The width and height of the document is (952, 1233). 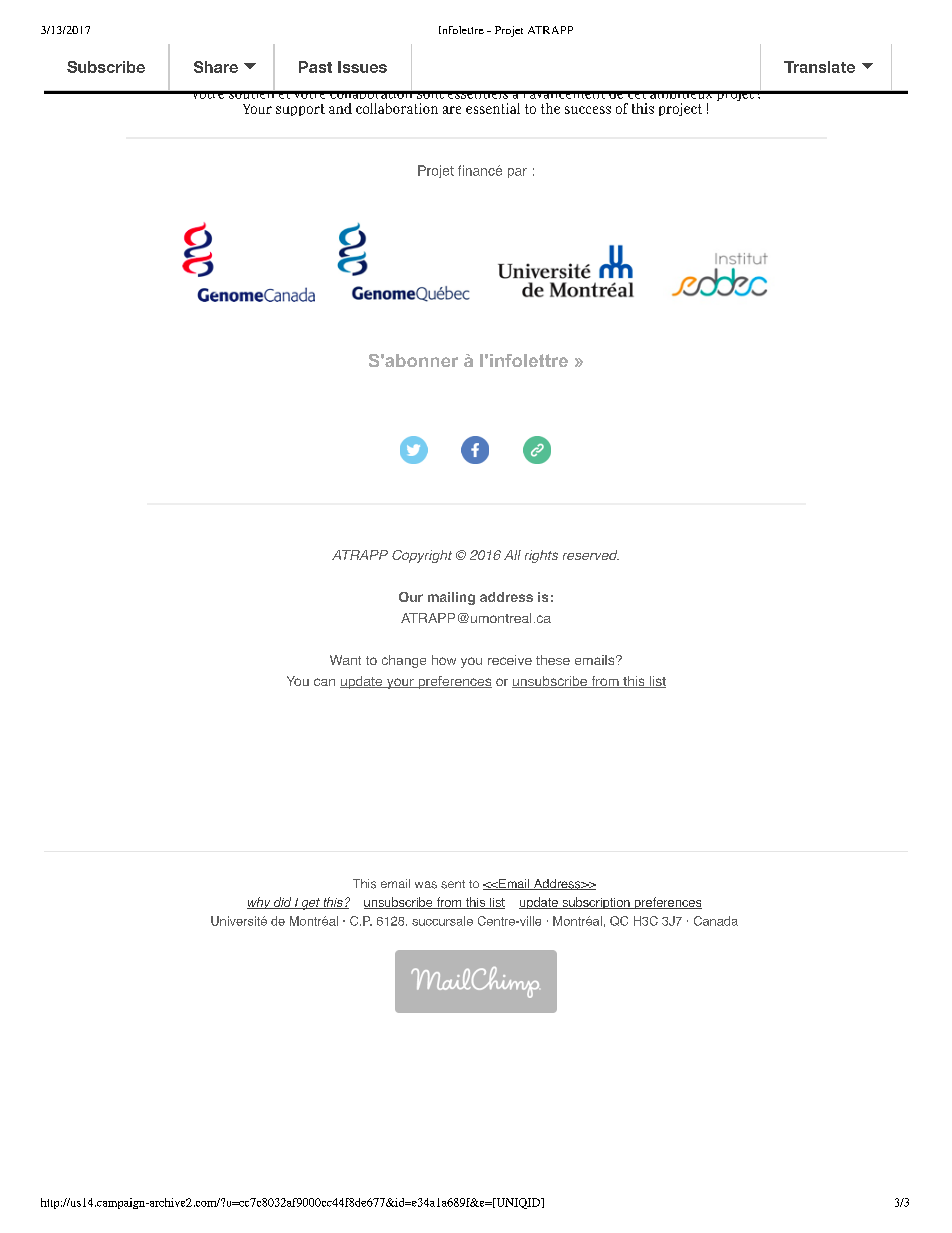 I want to click on support, so click(x=300, y=110).
